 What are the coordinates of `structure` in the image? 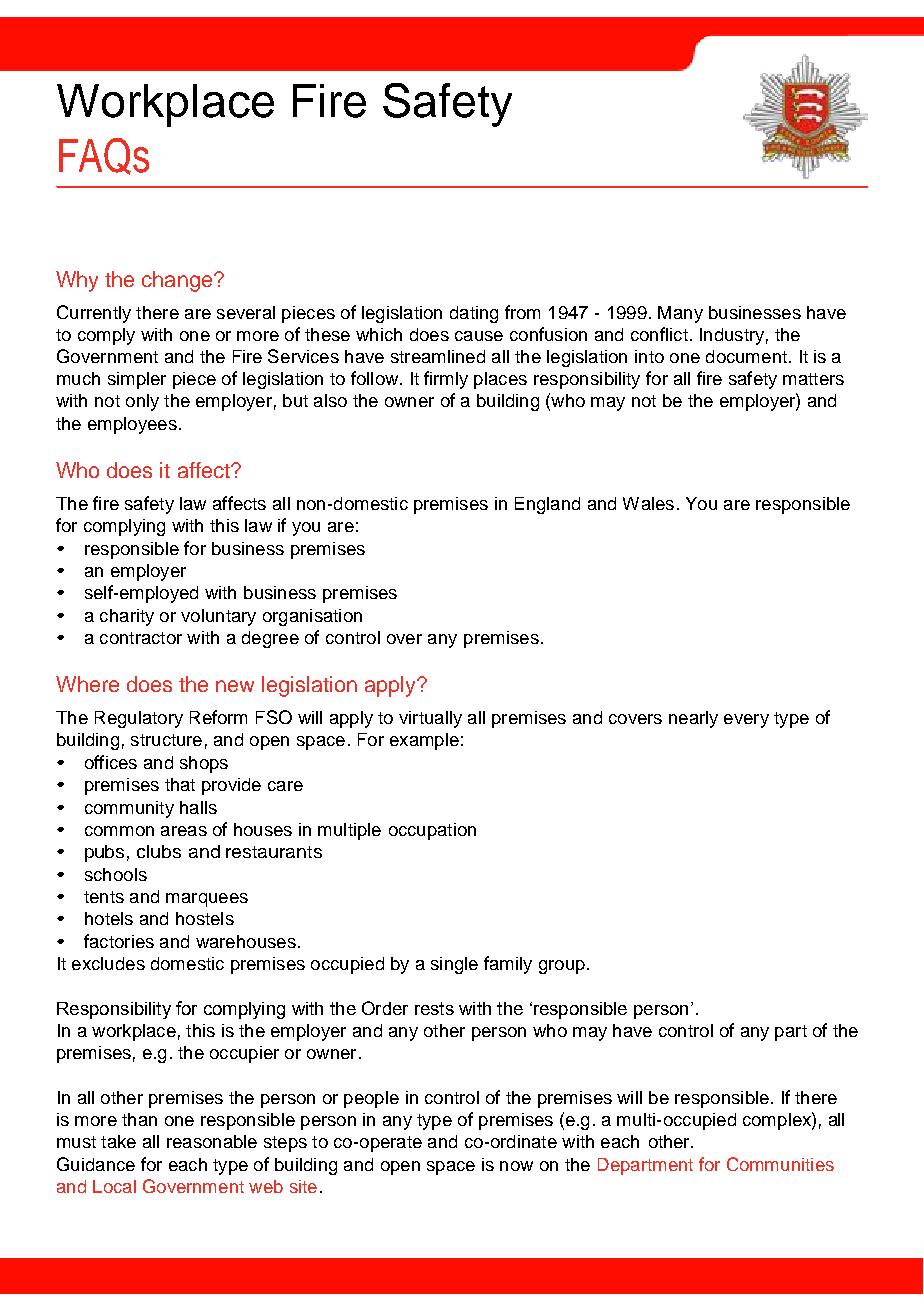 It's located at (166, 740).
